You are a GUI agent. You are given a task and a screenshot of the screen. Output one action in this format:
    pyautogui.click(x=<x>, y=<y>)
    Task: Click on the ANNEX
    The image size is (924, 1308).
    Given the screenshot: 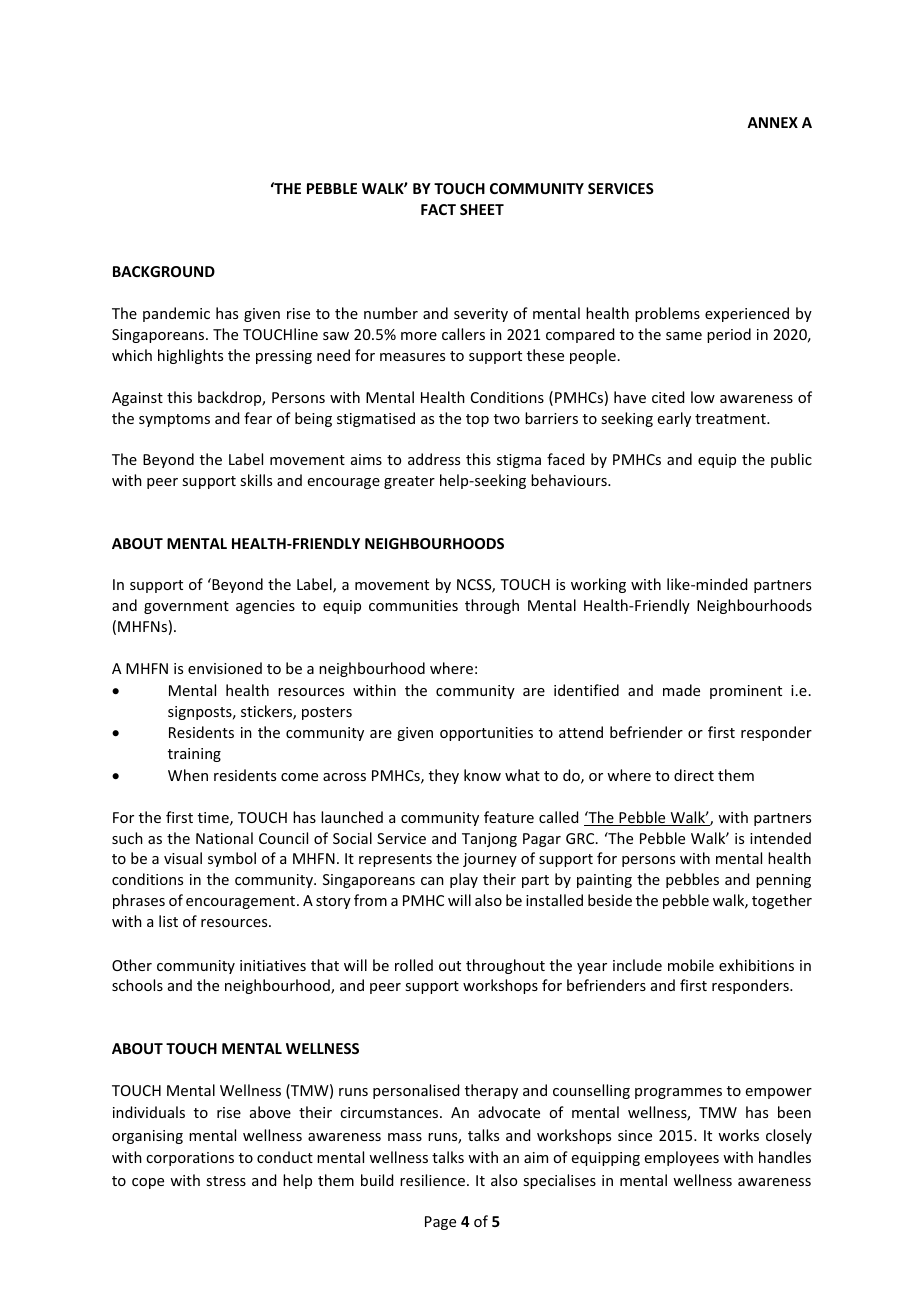 What is the action you would take?
    pyautogui.click(x=772, y=122)
